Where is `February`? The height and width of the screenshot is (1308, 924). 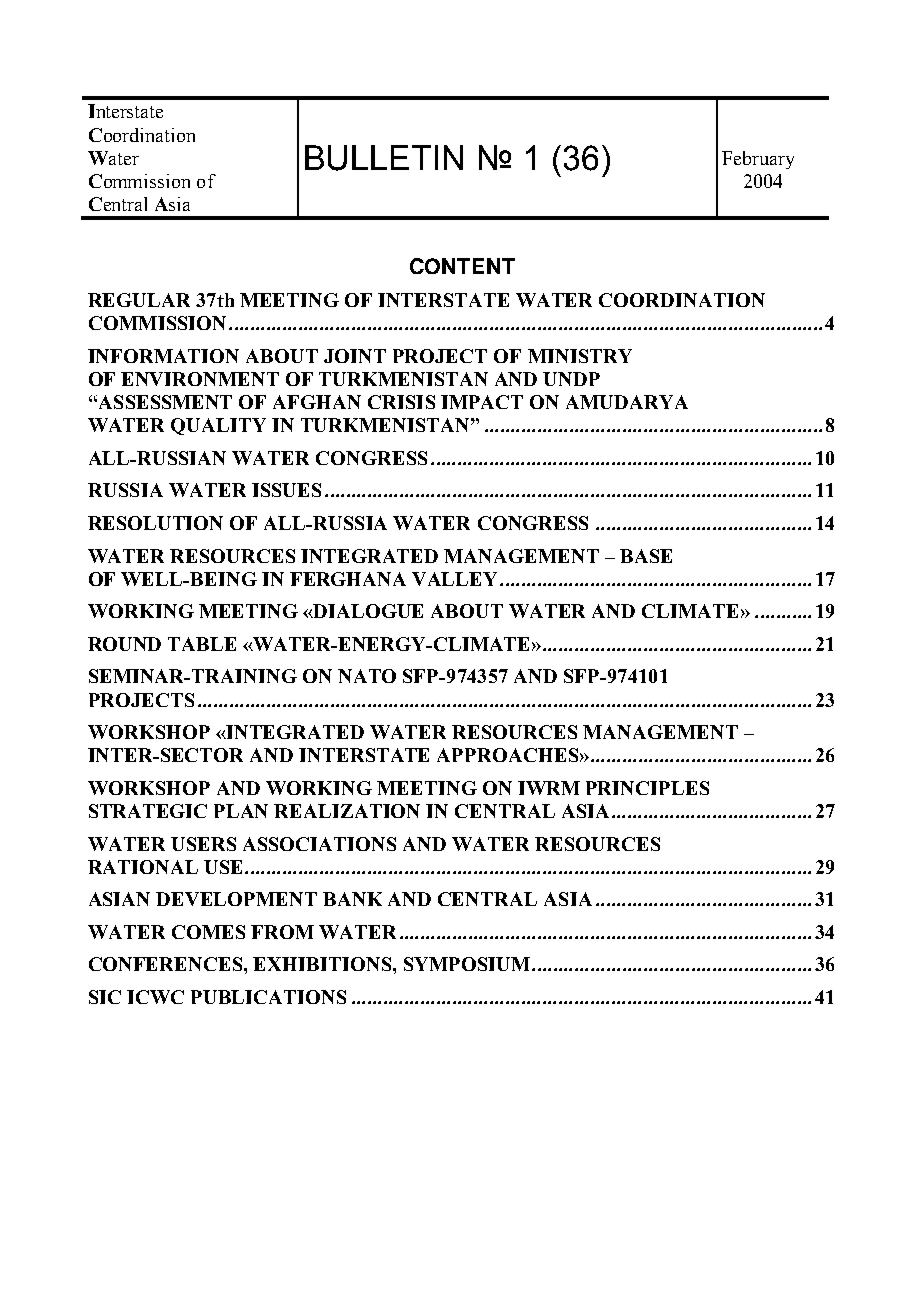
February is located at coordinates (758, 160).
